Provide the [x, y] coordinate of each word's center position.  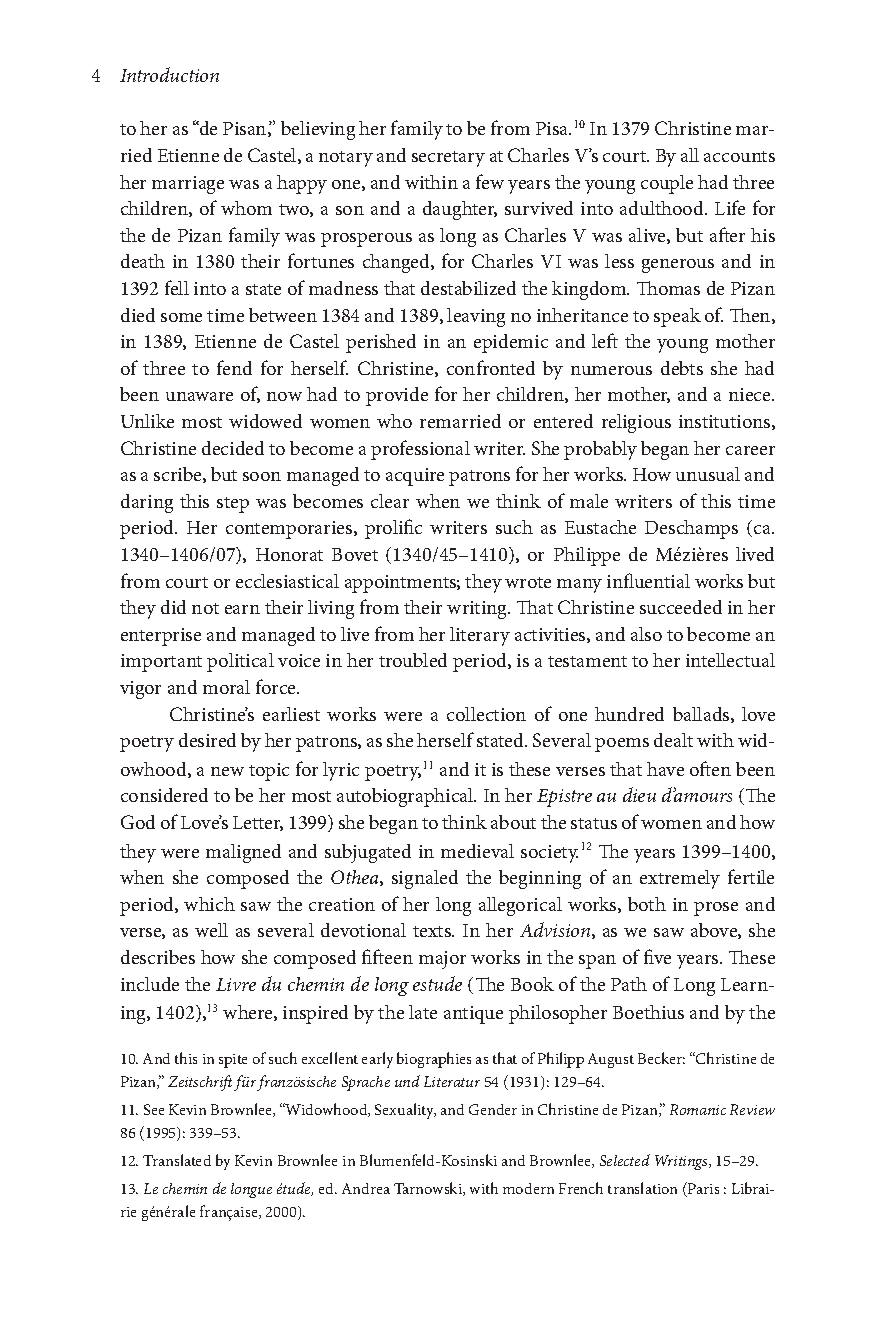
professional [420, 450]
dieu [639, 794]
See [154, 1109]
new [227, 771]
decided [233, 448]
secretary [448, 159]
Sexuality [405, 1111]
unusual [708, 474]
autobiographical [406, 797]
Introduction [169, 74]
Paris [702, 1189]
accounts [739, 156]
